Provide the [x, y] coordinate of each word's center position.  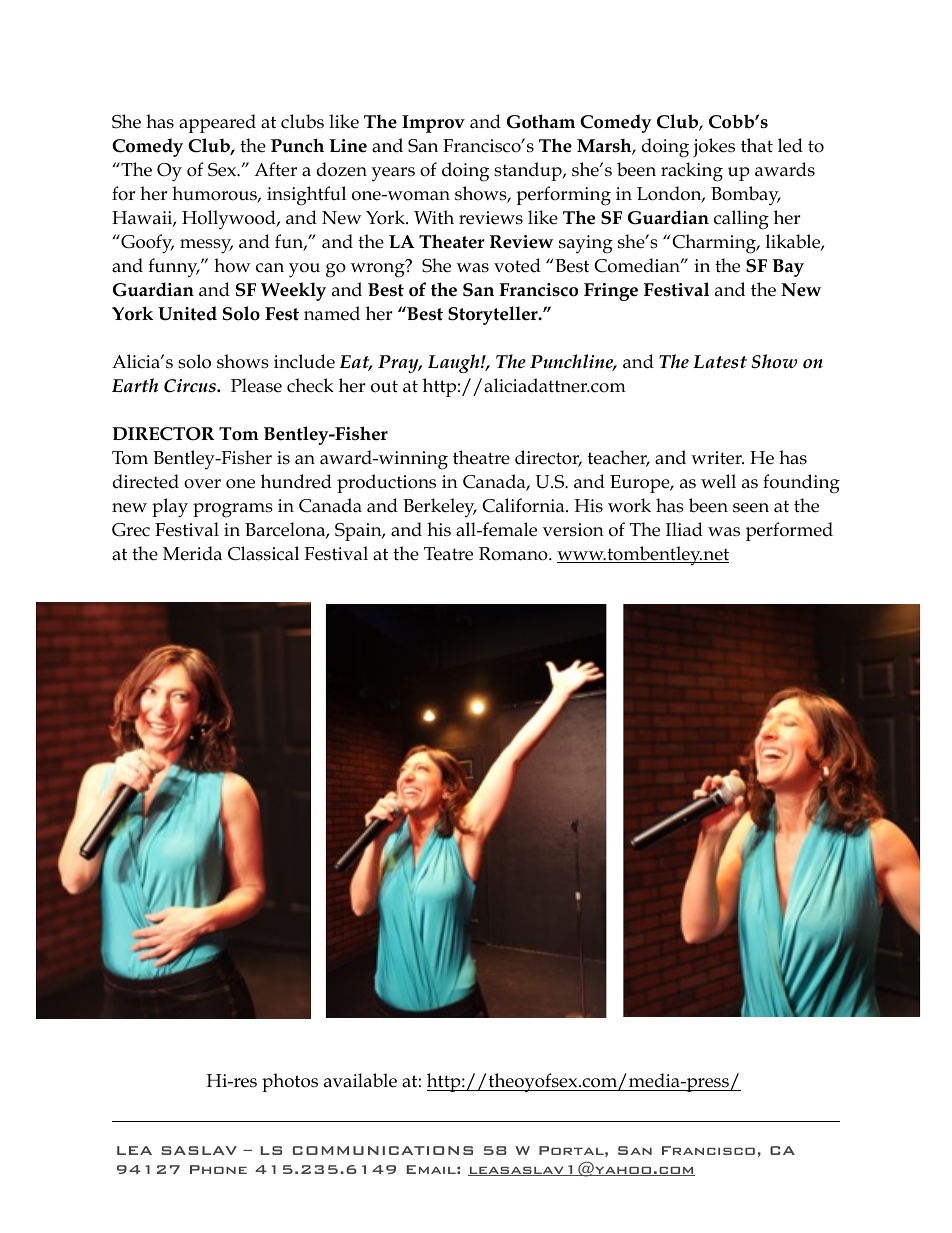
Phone [218, 1169]
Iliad [684, 529]
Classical [263, 553]
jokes [714, 147]
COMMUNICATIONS [383, 1150]
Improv [433, 124]
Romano [514, 554]
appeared [217, 123]
